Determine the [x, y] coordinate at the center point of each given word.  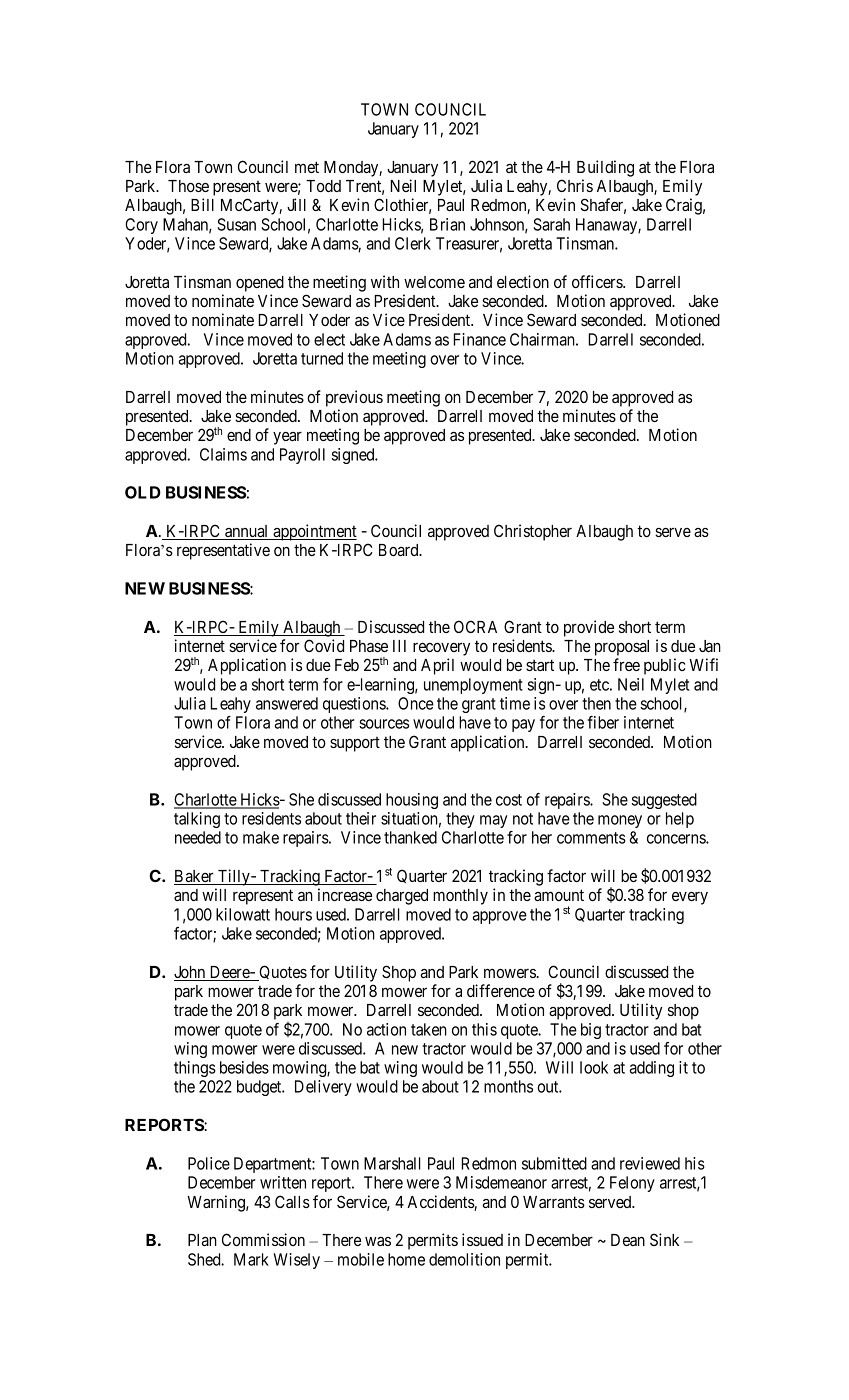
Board [400, 550]
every [690, 898]
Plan [202, 1240]
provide [589, 628]
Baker [195, 877]
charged [402, 897]
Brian [447, 224]
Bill [202, 204]
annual [247, 532]
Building [605, 168]
